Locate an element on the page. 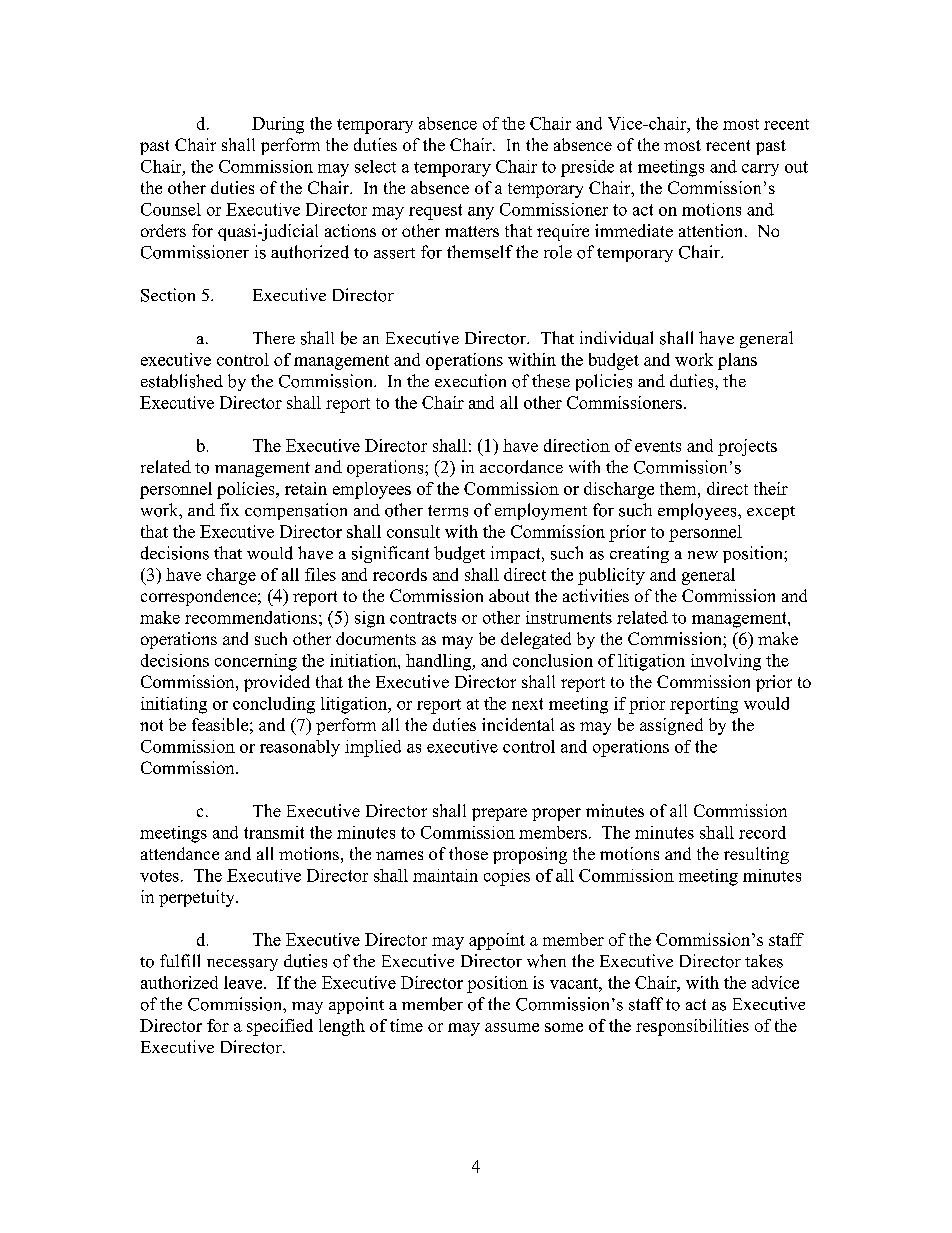 This page has width=952, height=1233. request is located at coordinates (435, 212).
